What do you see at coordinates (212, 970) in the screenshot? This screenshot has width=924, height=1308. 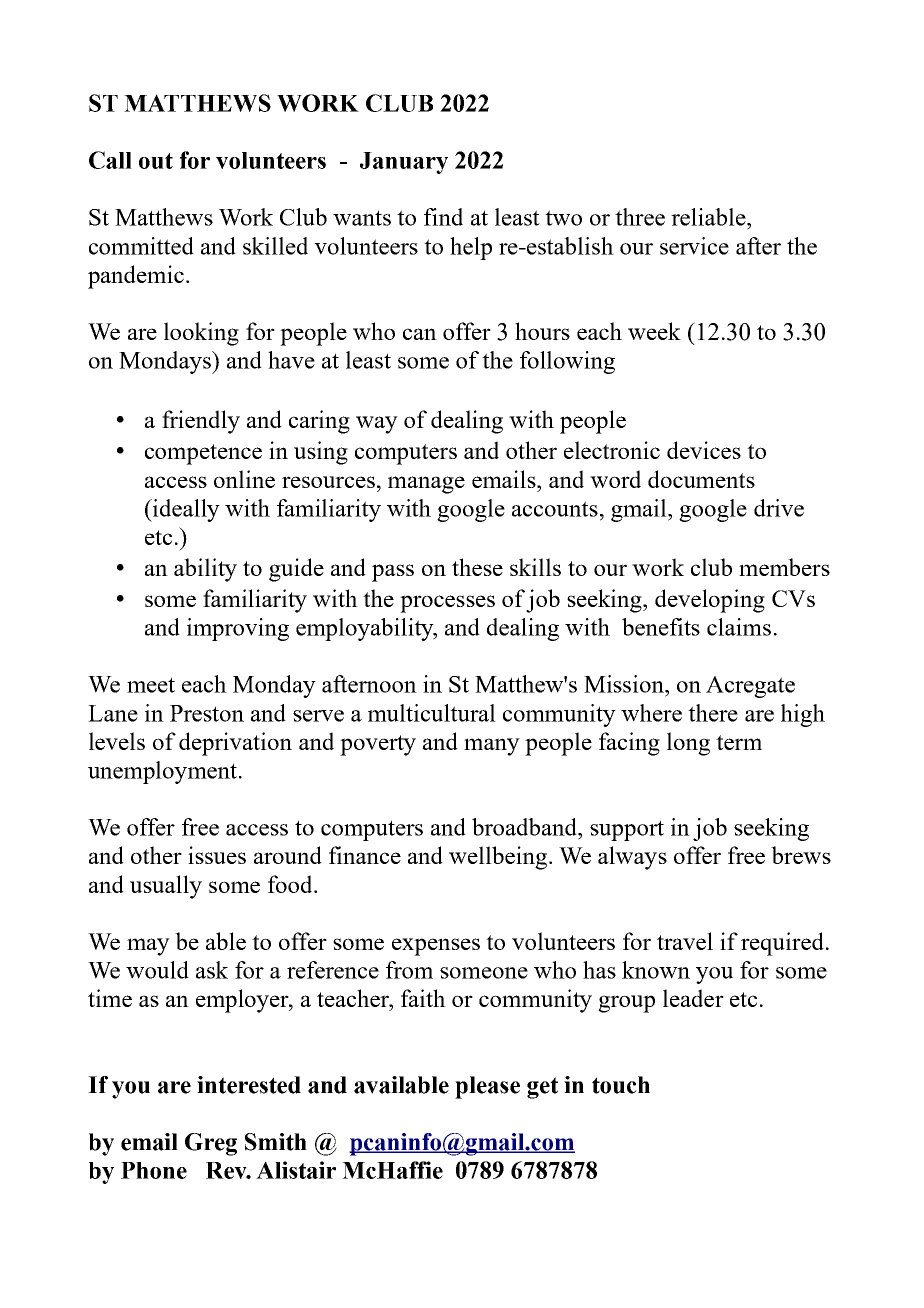 I see `ask` at bounding box center [212, 970].
